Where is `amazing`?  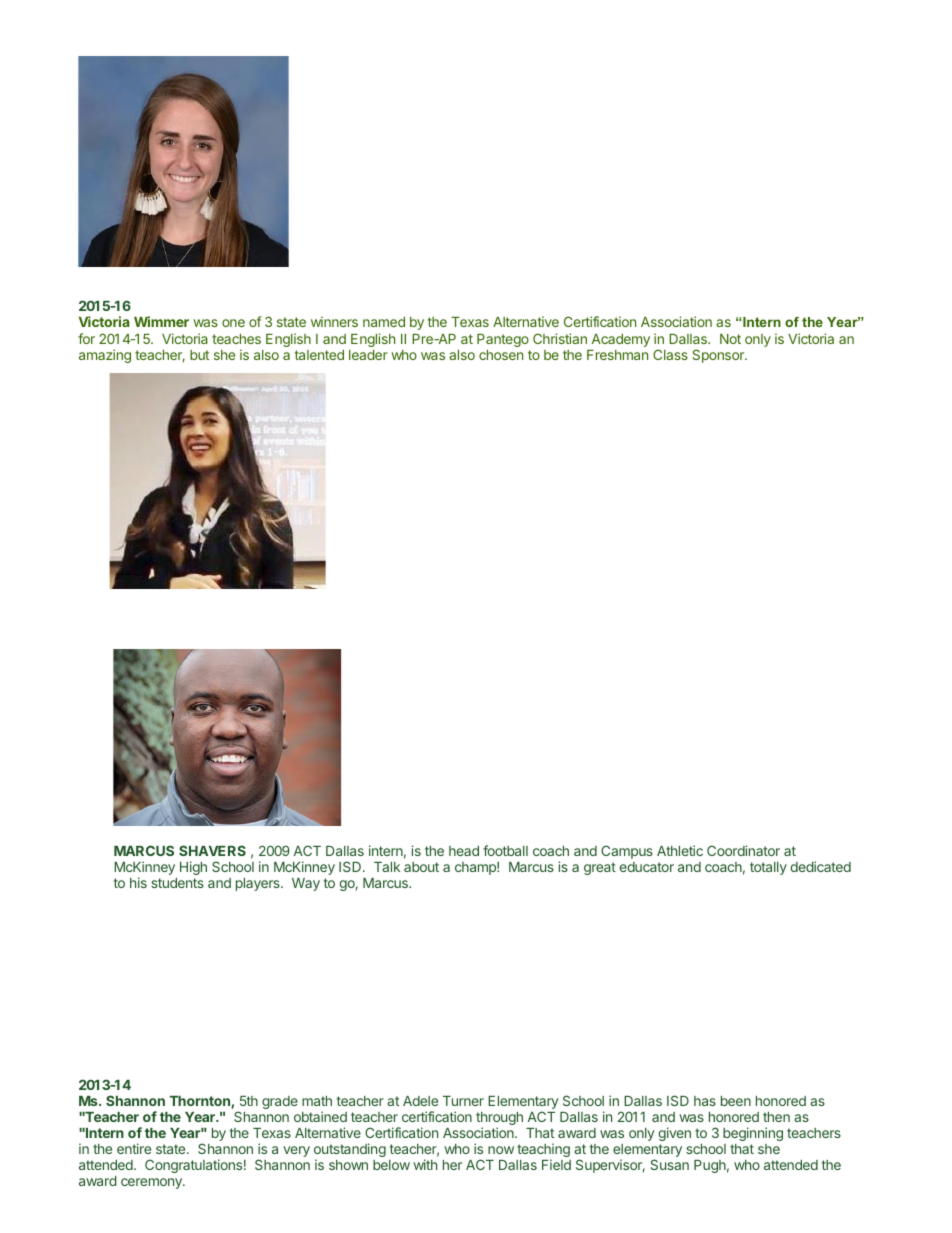 amazing is located at coordinates (105, 356).
